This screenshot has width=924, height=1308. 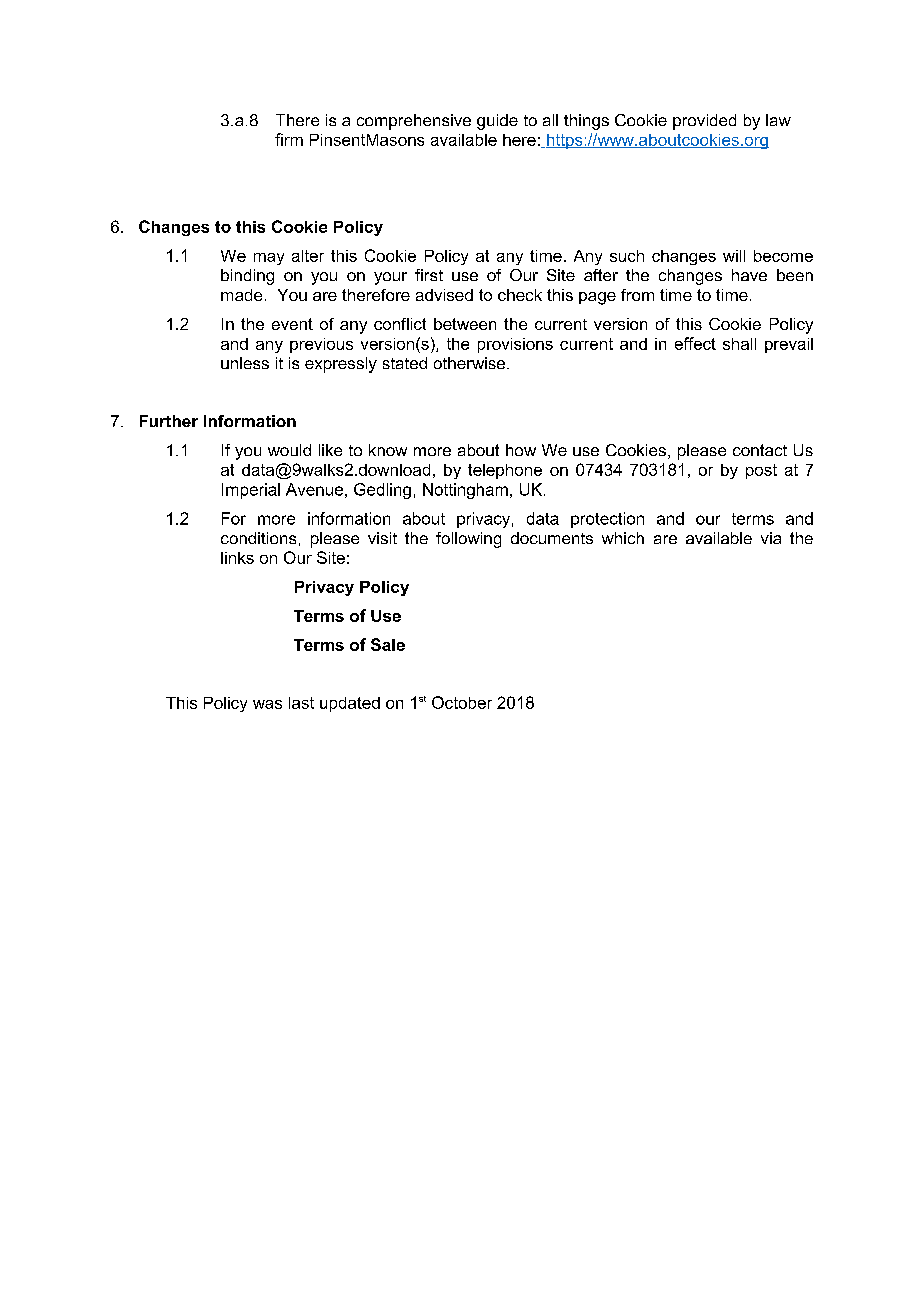 What do you see at coordinates (760, 450) in the screenshot?
I see `contact` at bounding box center [760, 450].
